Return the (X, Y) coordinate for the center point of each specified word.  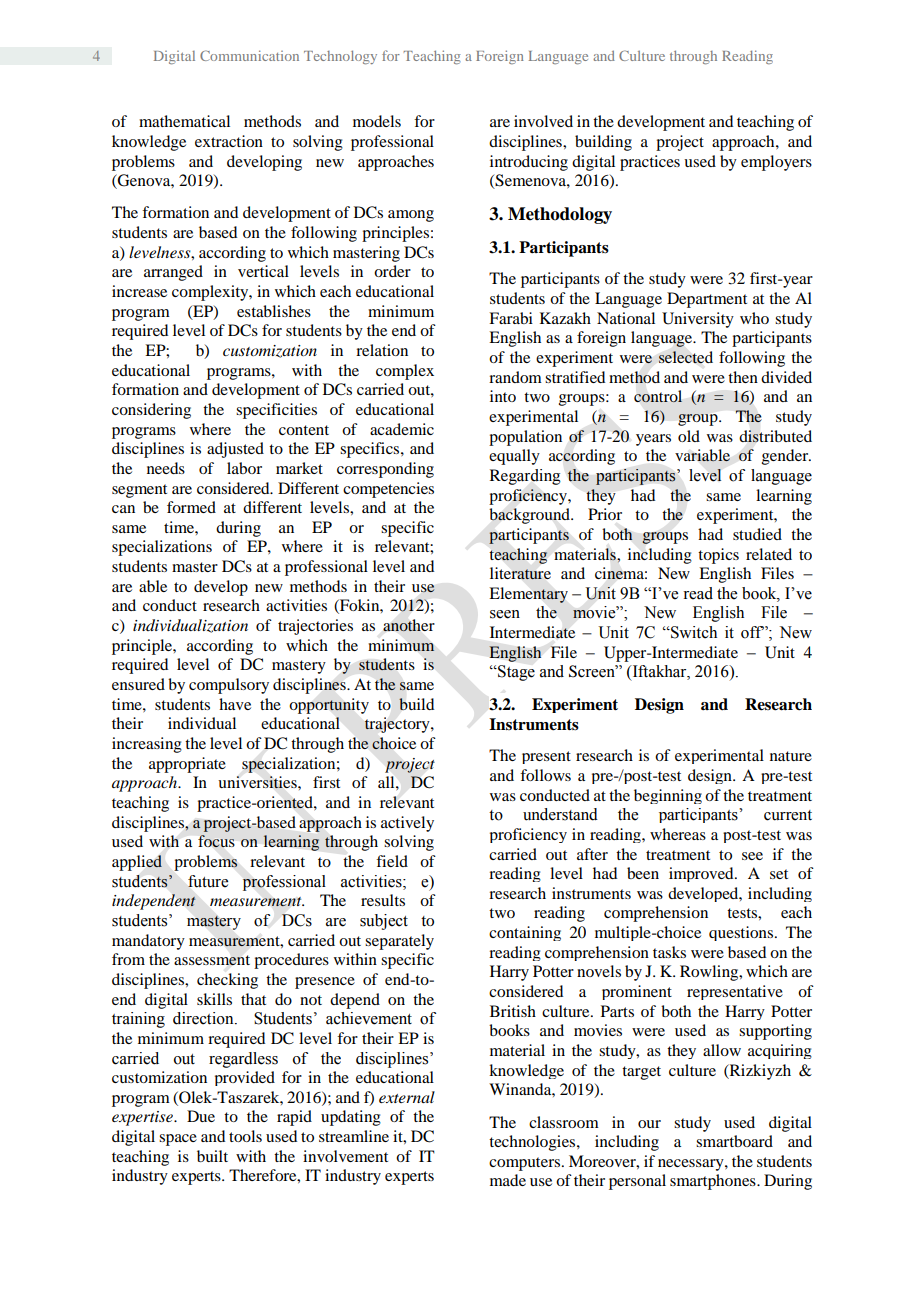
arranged (173, 273)
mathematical (184, 121)
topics (718, 556)
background (530, 516)
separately (399, 942)
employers (776, 163)
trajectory (398, 725)
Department (707, 300)
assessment (212, 960)
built (212, 1156)
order (392, 271)
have (235, 704)
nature (791, 756)
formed (191, 507)
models (377, 121)
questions (742, 933)
